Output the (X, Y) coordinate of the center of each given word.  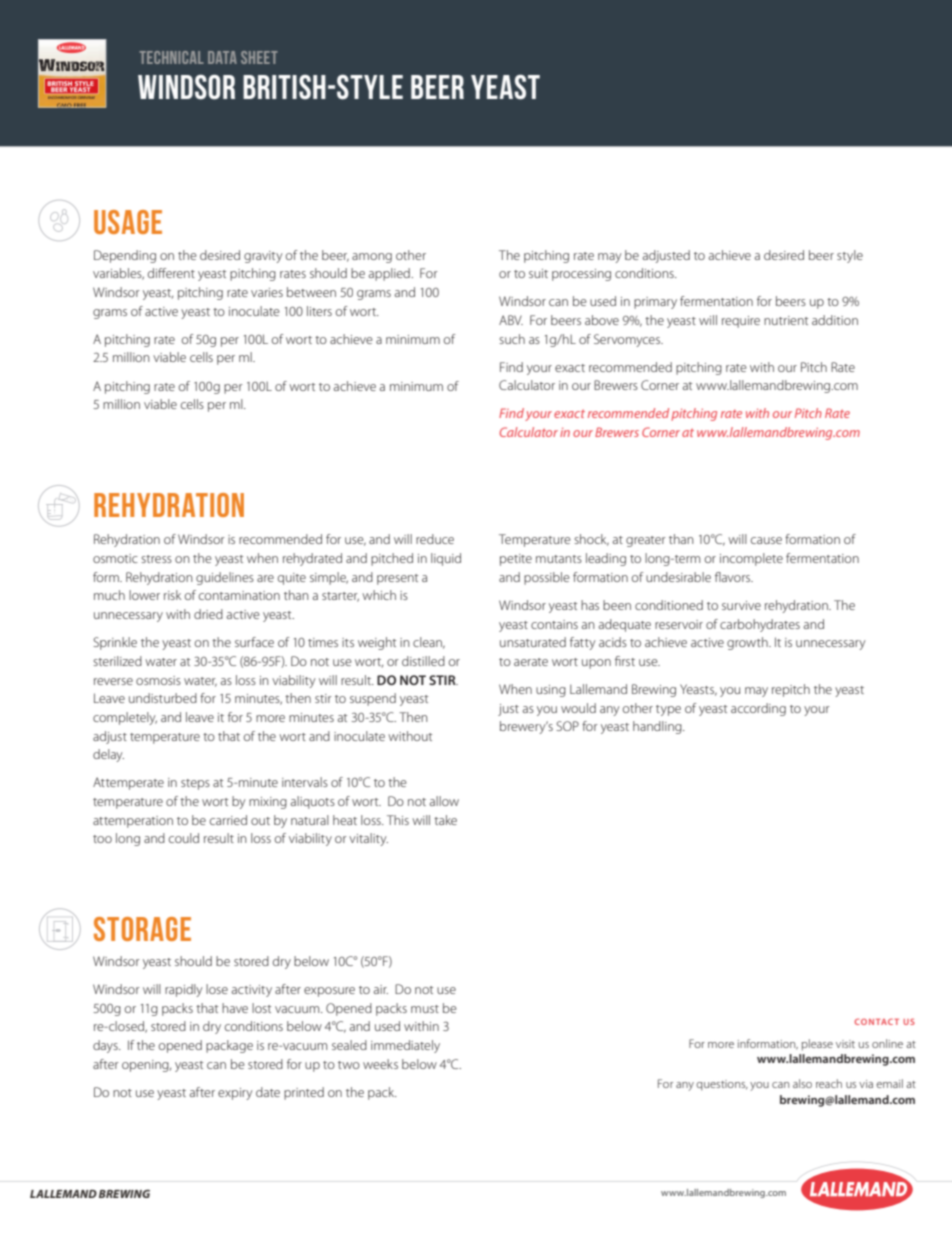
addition (835, 320)
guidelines (225, 578)
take (445, 820)
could (184, 838)
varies (267, 292)
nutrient (786, 320)
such (512, 339)
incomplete (751, 559)
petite (516, 560)
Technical (172, 57)
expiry (235, 1094)
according (758, 709)
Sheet (259, 57)
